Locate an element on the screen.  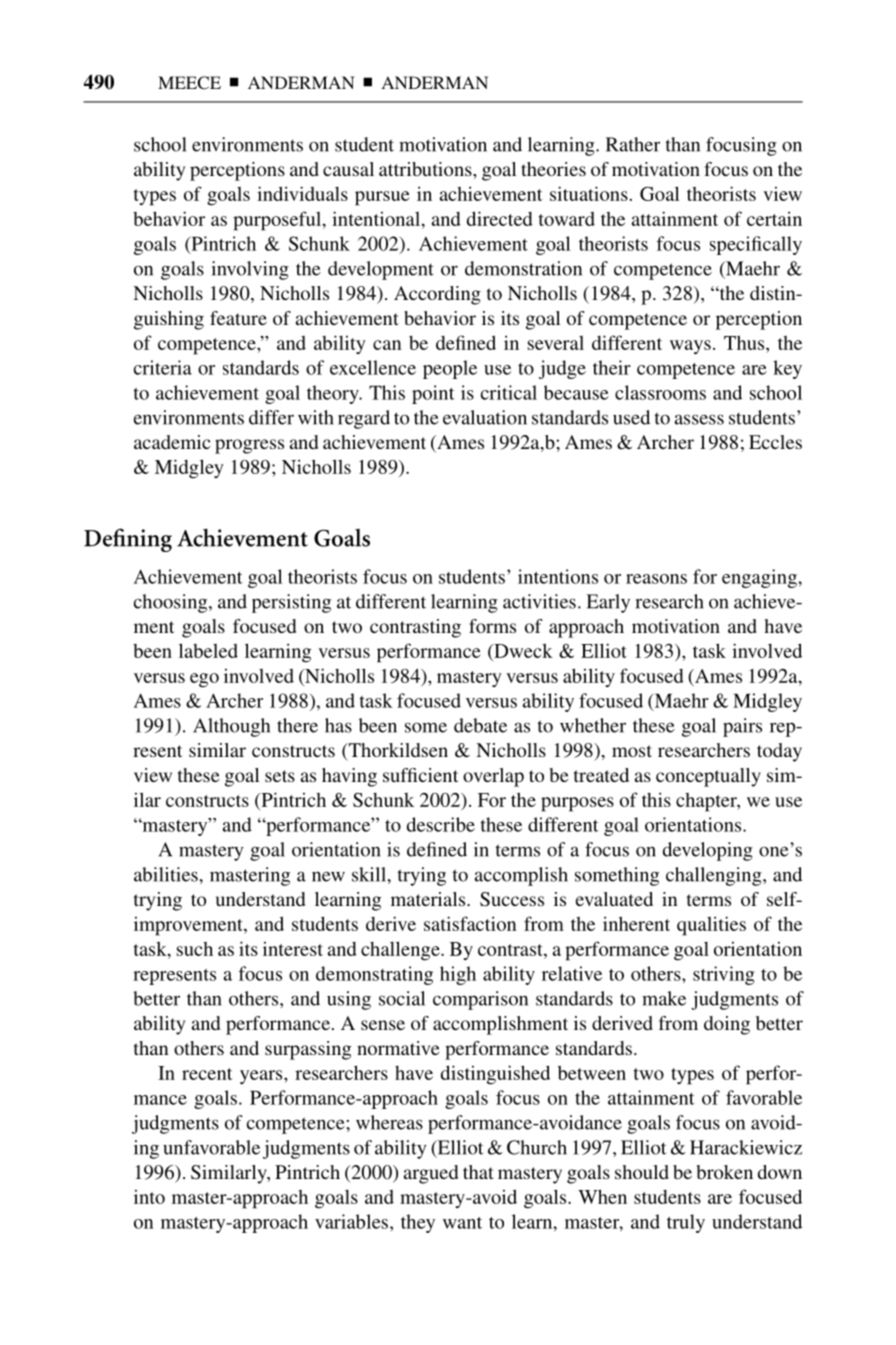
that is located at coordinates (478, 1172).
